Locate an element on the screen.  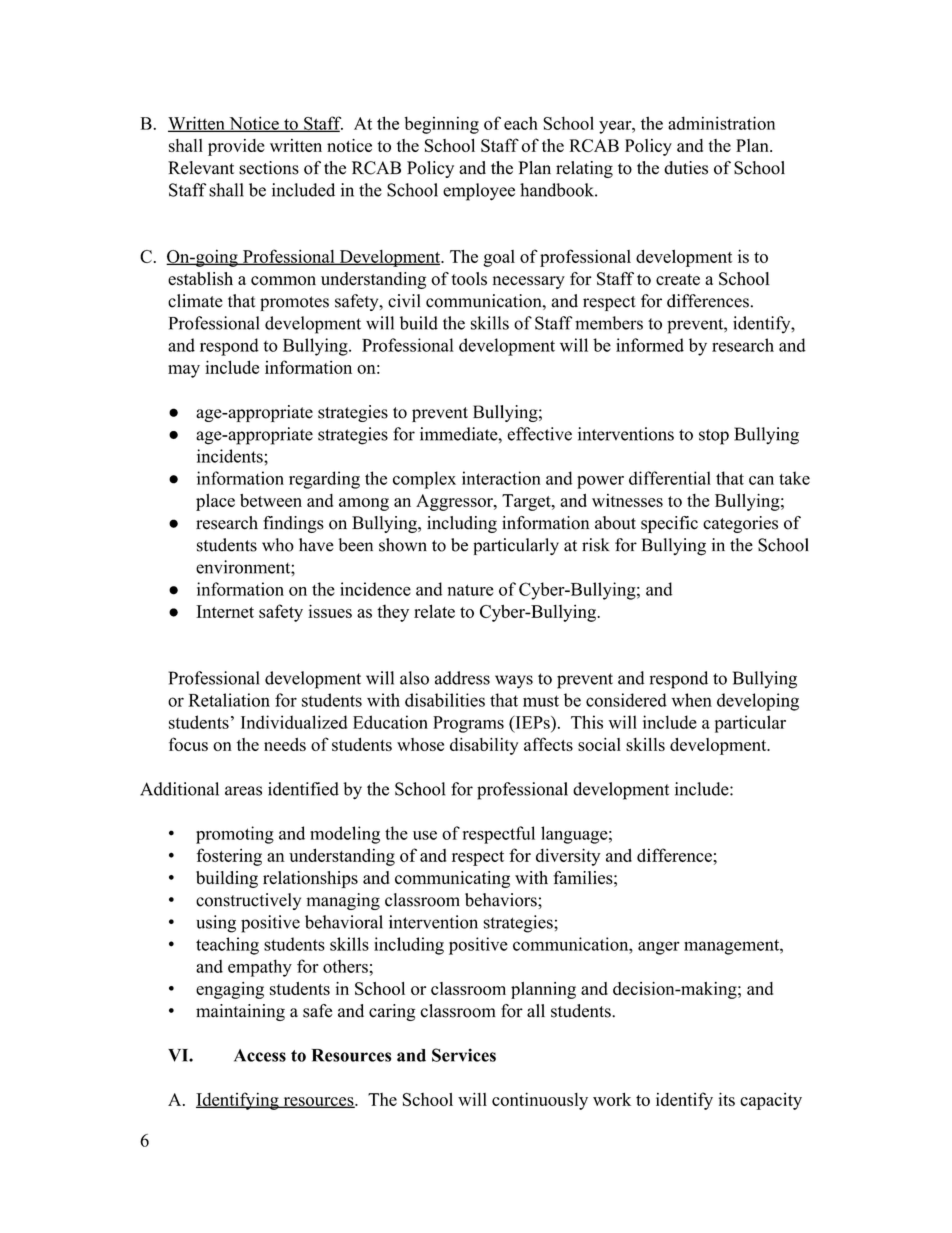
Access is located at coordinates (260, 1055).
